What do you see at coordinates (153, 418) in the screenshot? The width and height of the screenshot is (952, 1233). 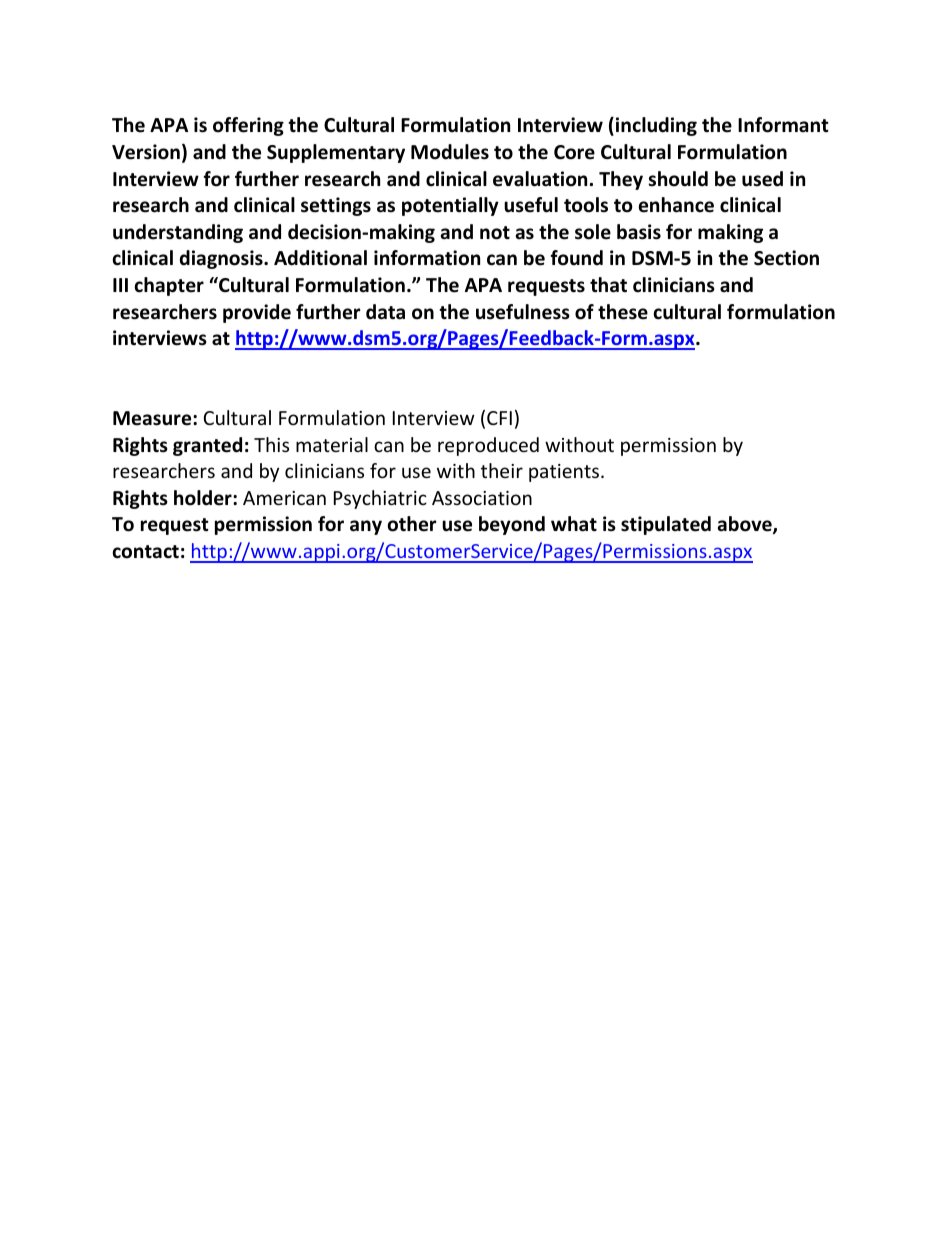 I see `Measure` at bounding box center [153, 418].
